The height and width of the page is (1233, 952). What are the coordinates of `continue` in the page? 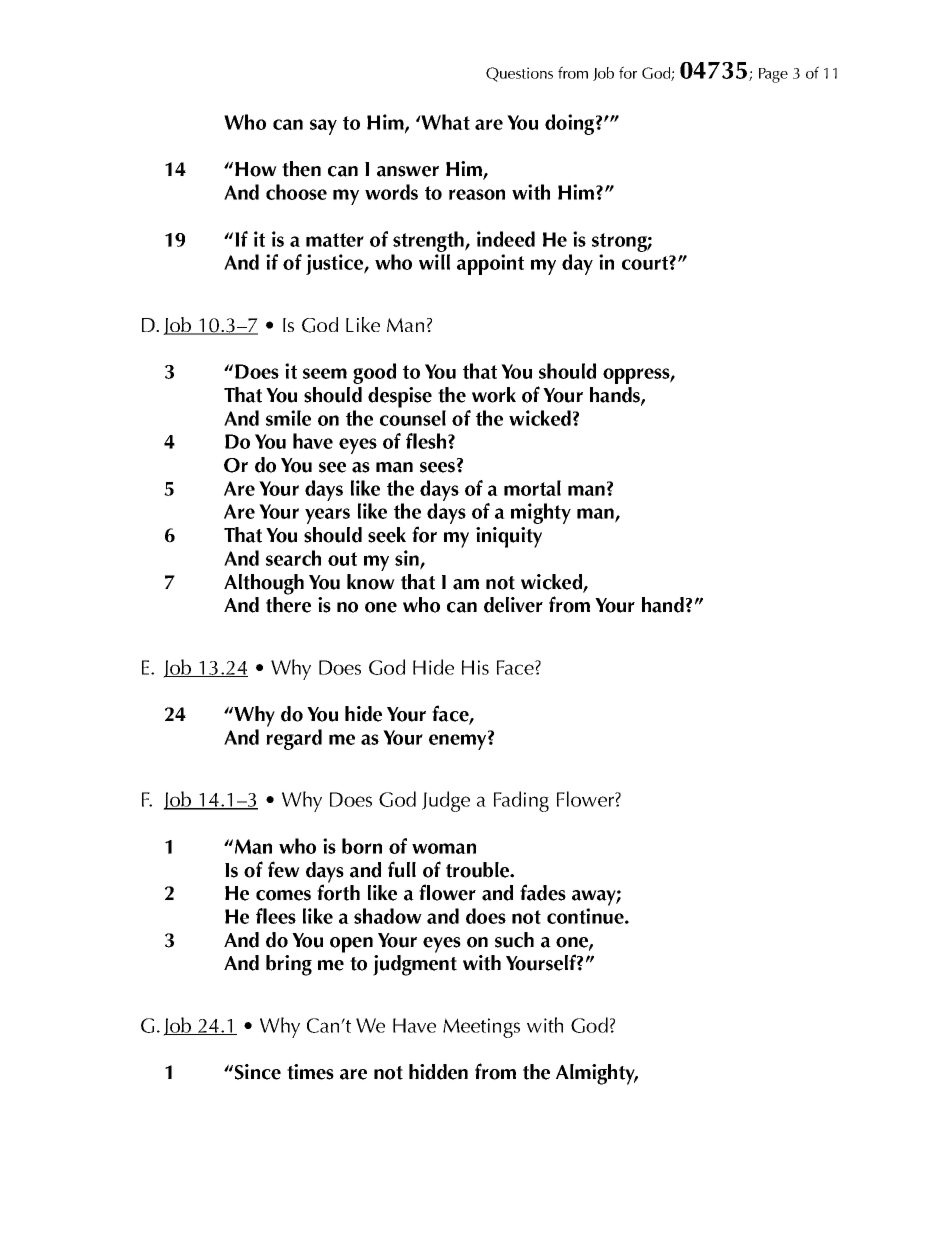 It's located at (586, 916).
